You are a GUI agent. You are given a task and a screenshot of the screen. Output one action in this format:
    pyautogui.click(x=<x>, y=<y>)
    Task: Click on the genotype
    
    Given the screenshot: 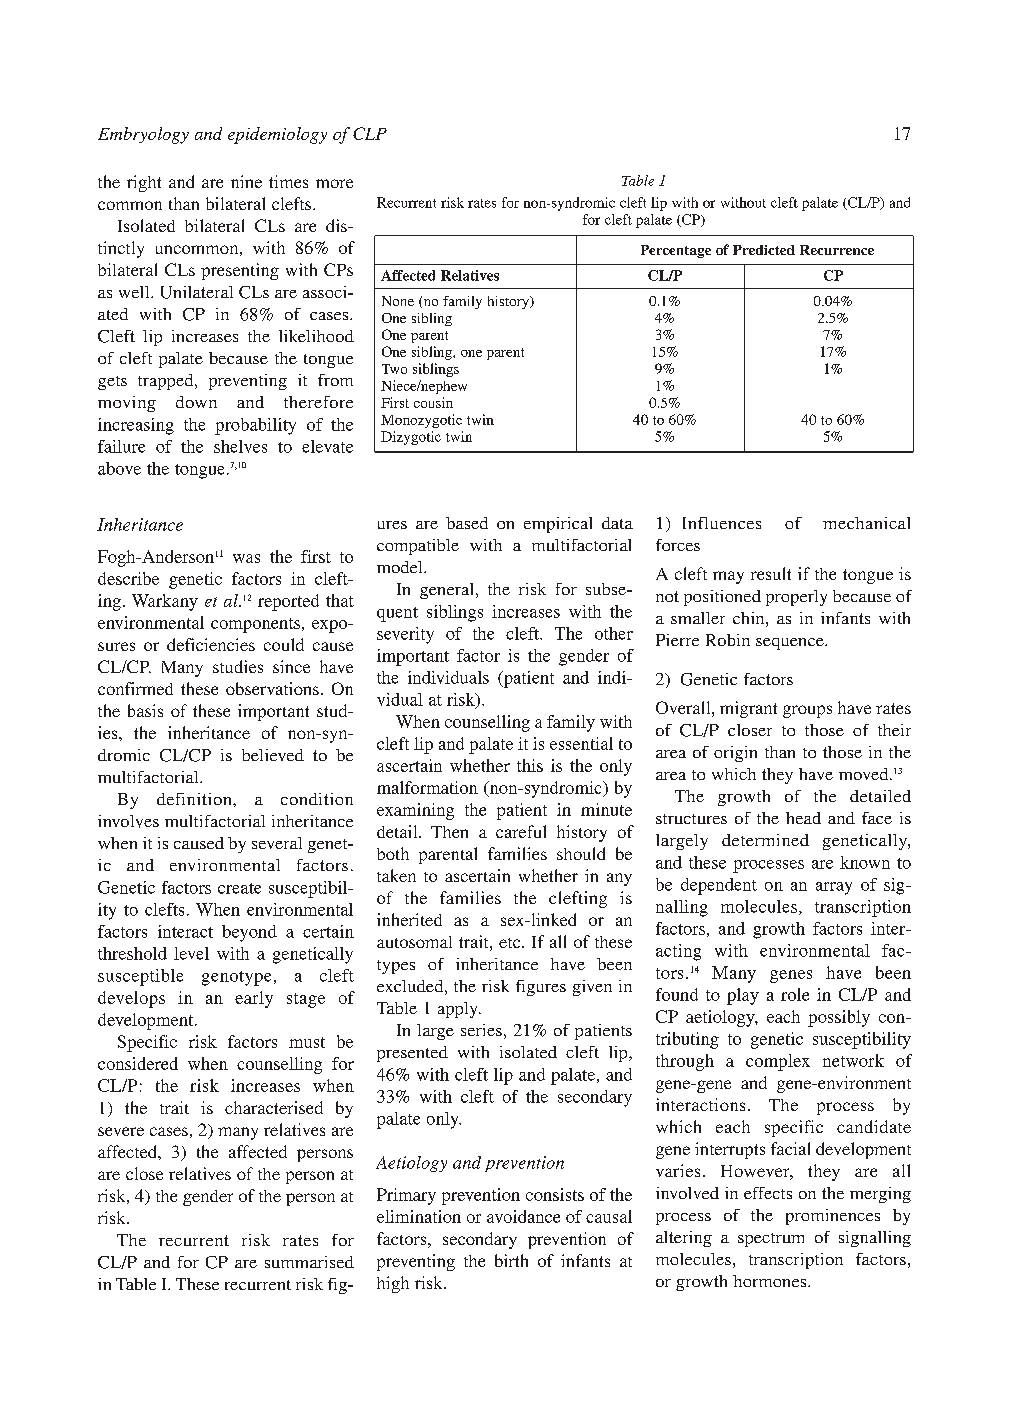 What is the action you would take?
    pyautogui.click(x=236, y=978)
